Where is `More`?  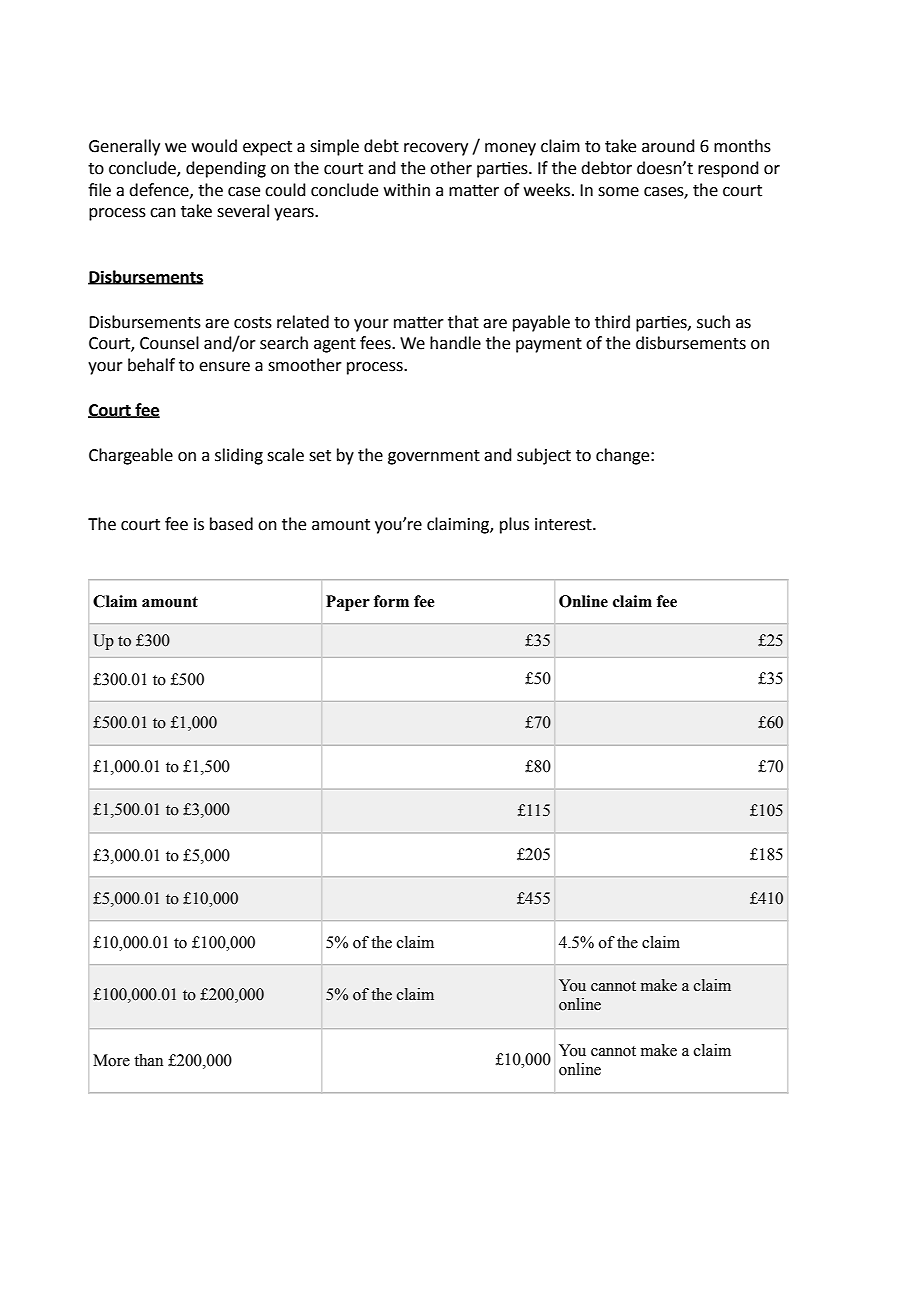
More is located at coordinates (111, 1060).
